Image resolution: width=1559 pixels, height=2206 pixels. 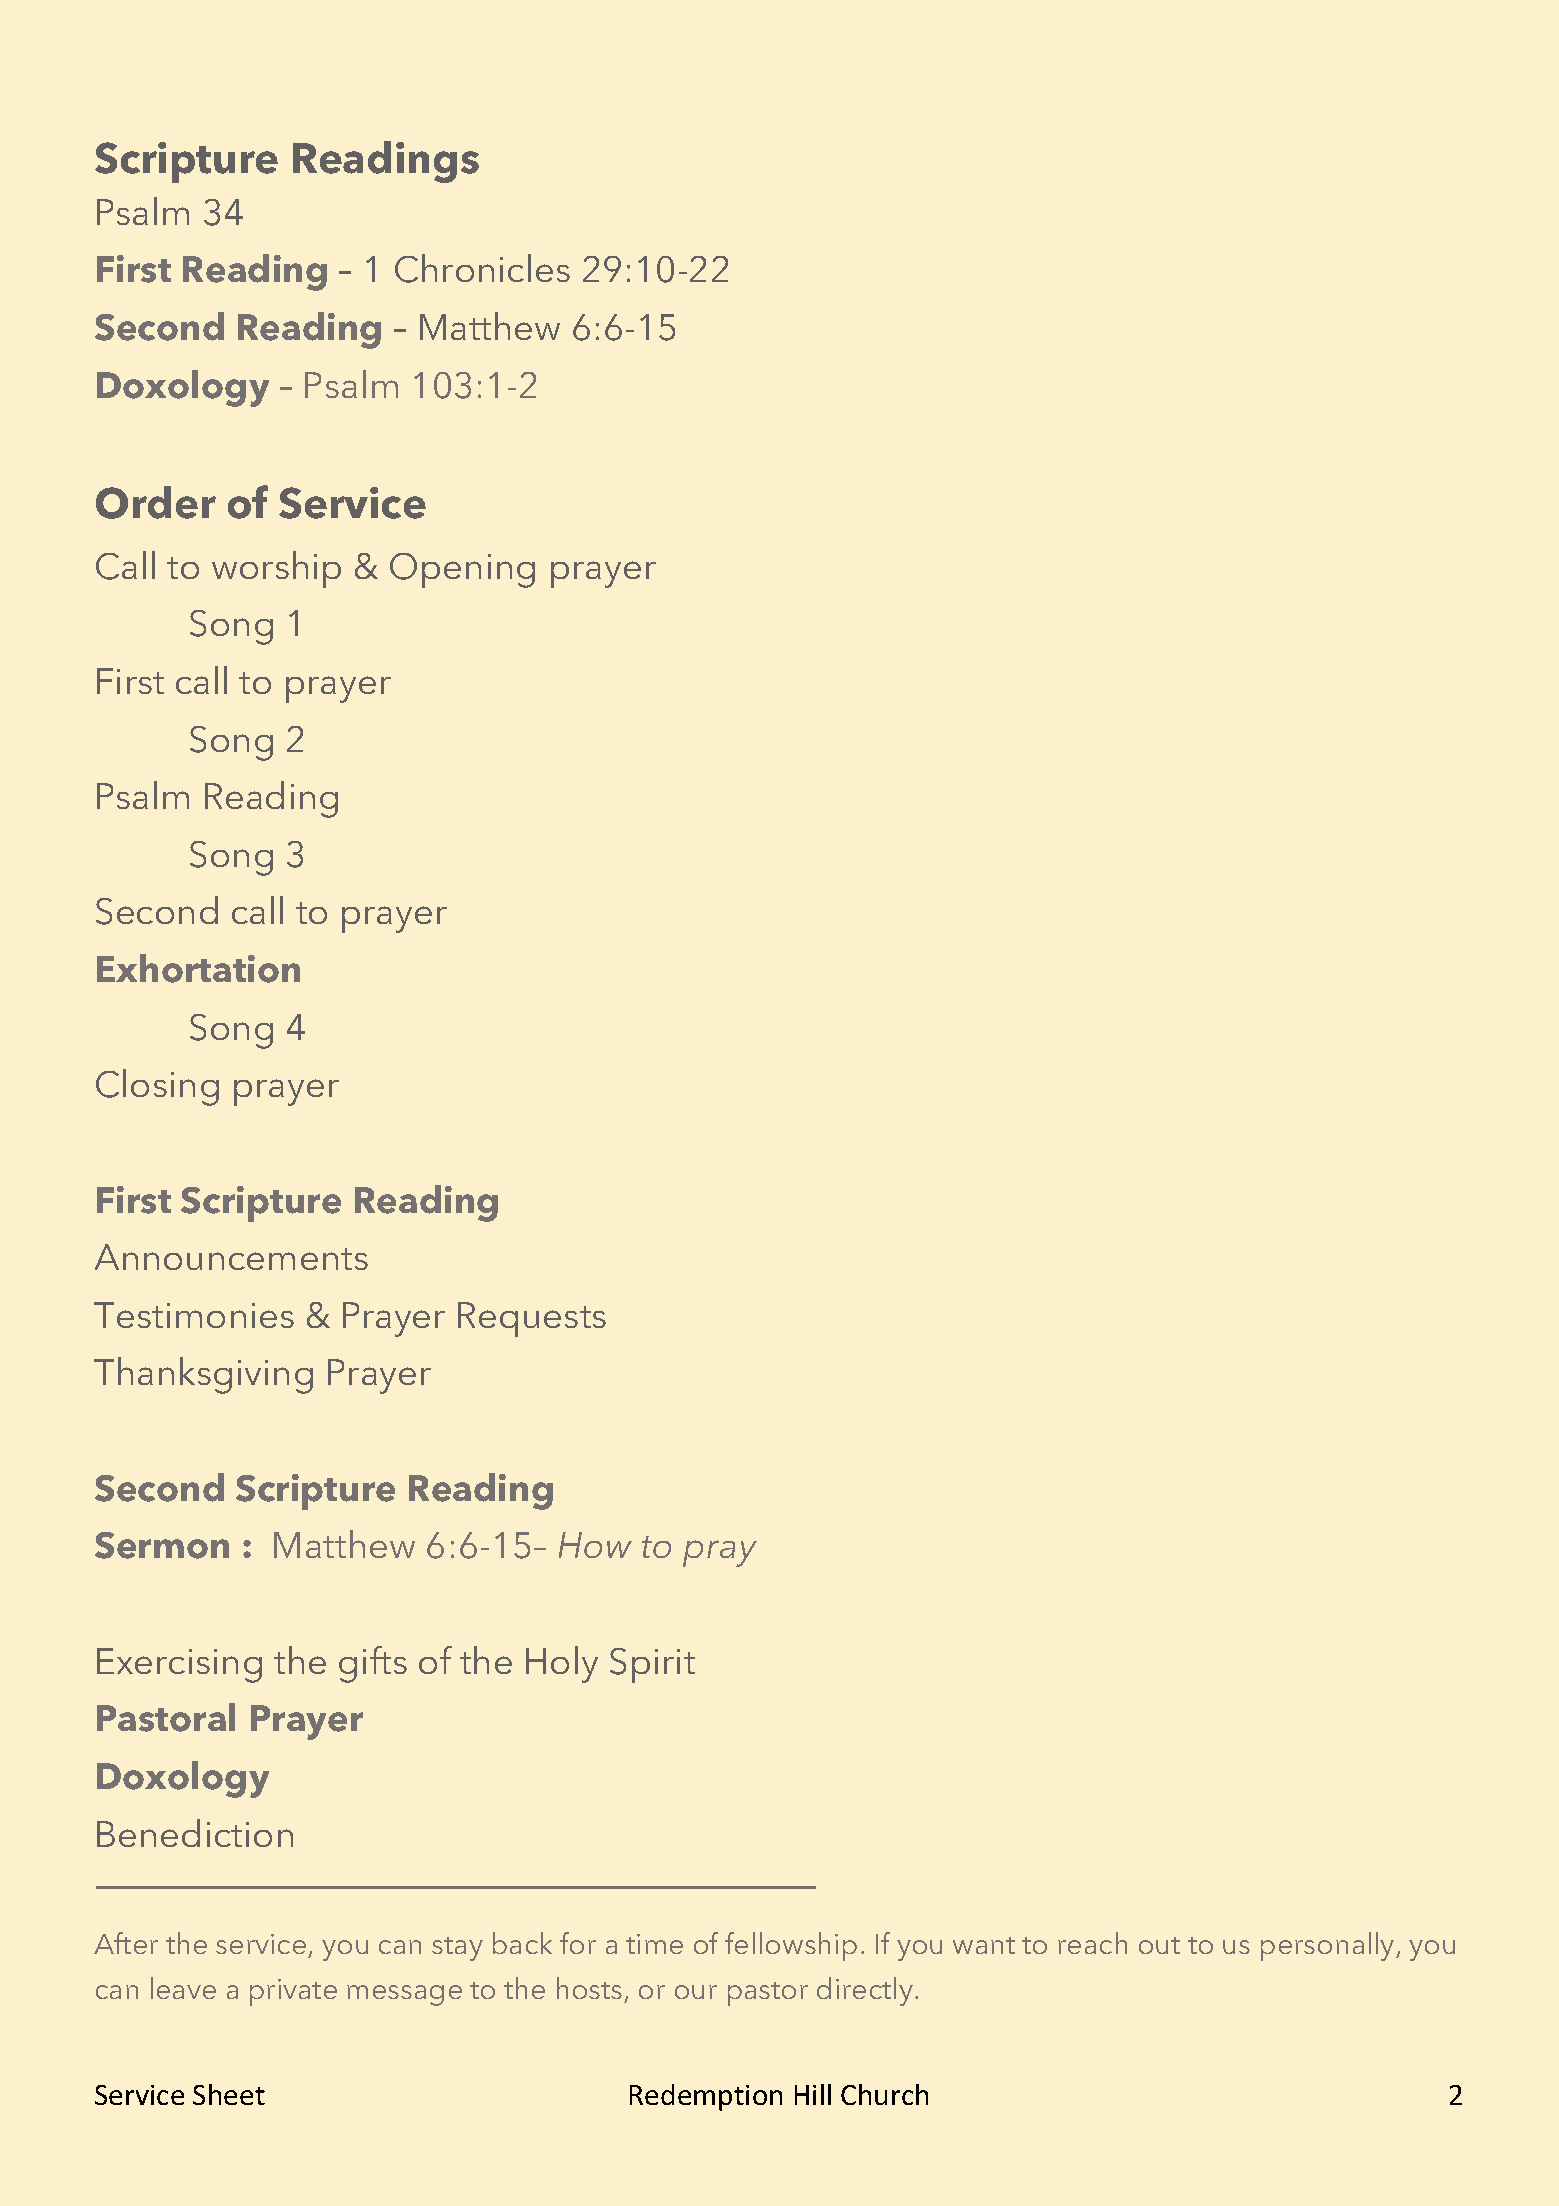 What do you see at coordinates (231, 1257) in the image?
I see `Announcements` at bounding box center [231, 1257].
